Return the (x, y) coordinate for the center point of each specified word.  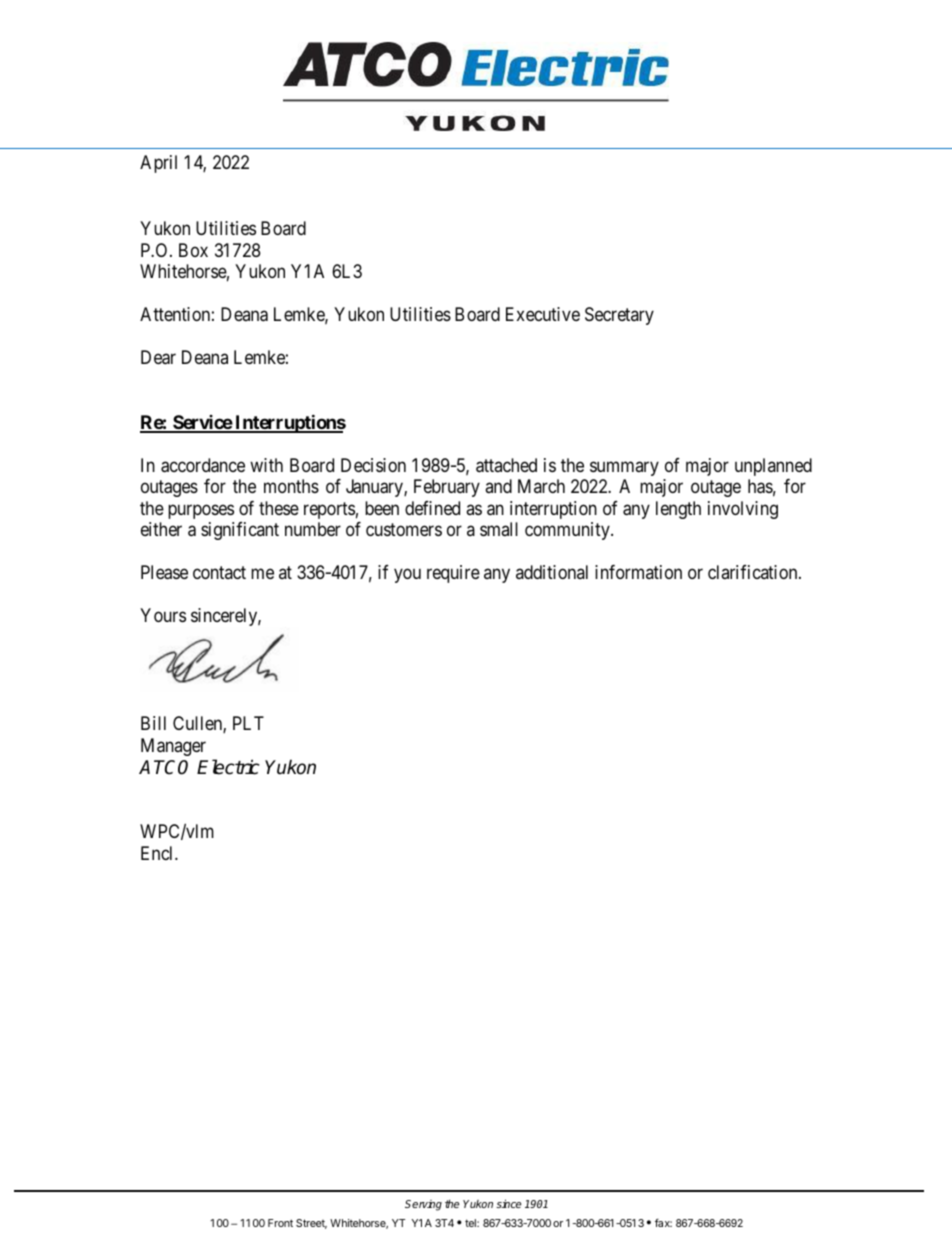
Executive (543, 314)
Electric (228, 767)
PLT (248, 723)
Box (193, 250)
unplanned (773, 467)
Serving (423, 1205)
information (638, 572)
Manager (173, 747)
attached (506, 465)
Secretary (619, 316)
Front (280, 1223)
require (453, 574)
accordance (203, 465)
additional (552, 572)
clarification (754, 572)
